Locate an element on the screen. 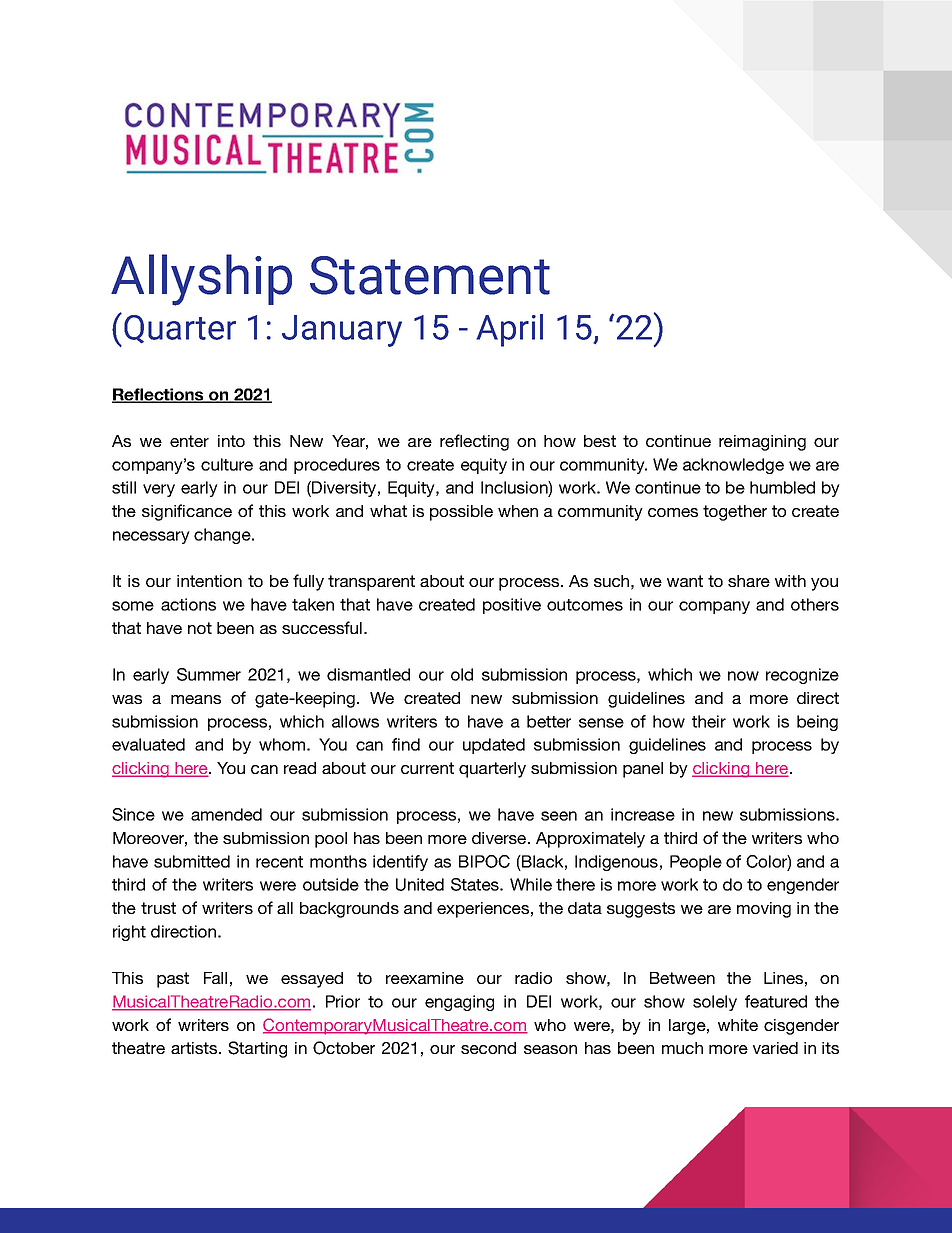 This screenshot has width=952, height=1233. second is located at coordinates (488, 1048).
